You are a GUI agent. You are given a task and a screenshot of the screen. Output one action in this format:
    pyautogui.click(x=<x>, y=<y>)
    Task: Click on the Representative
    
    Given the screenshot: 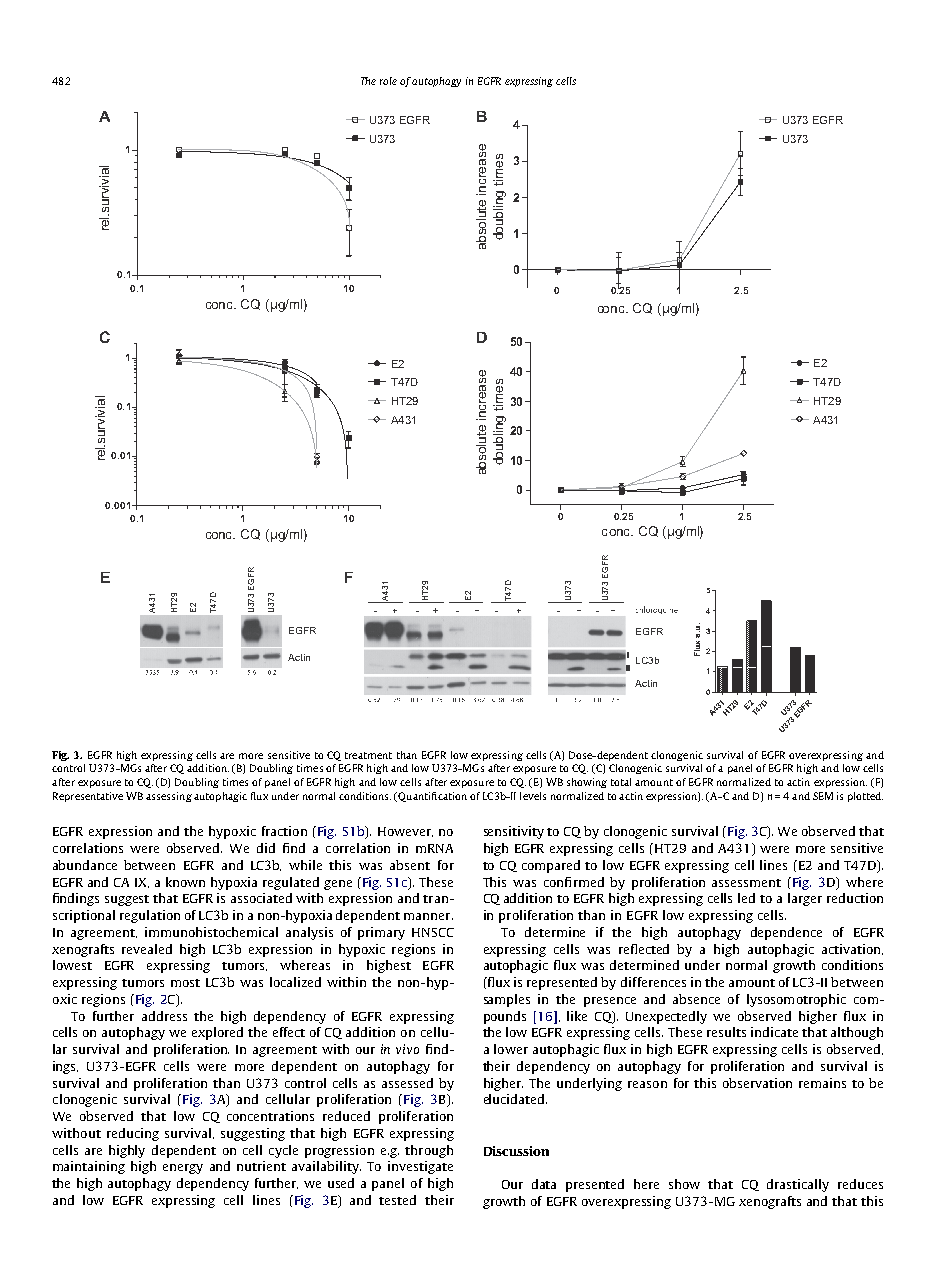 What is the action you would take?
    pyautogui.click(x=88, y=797)
